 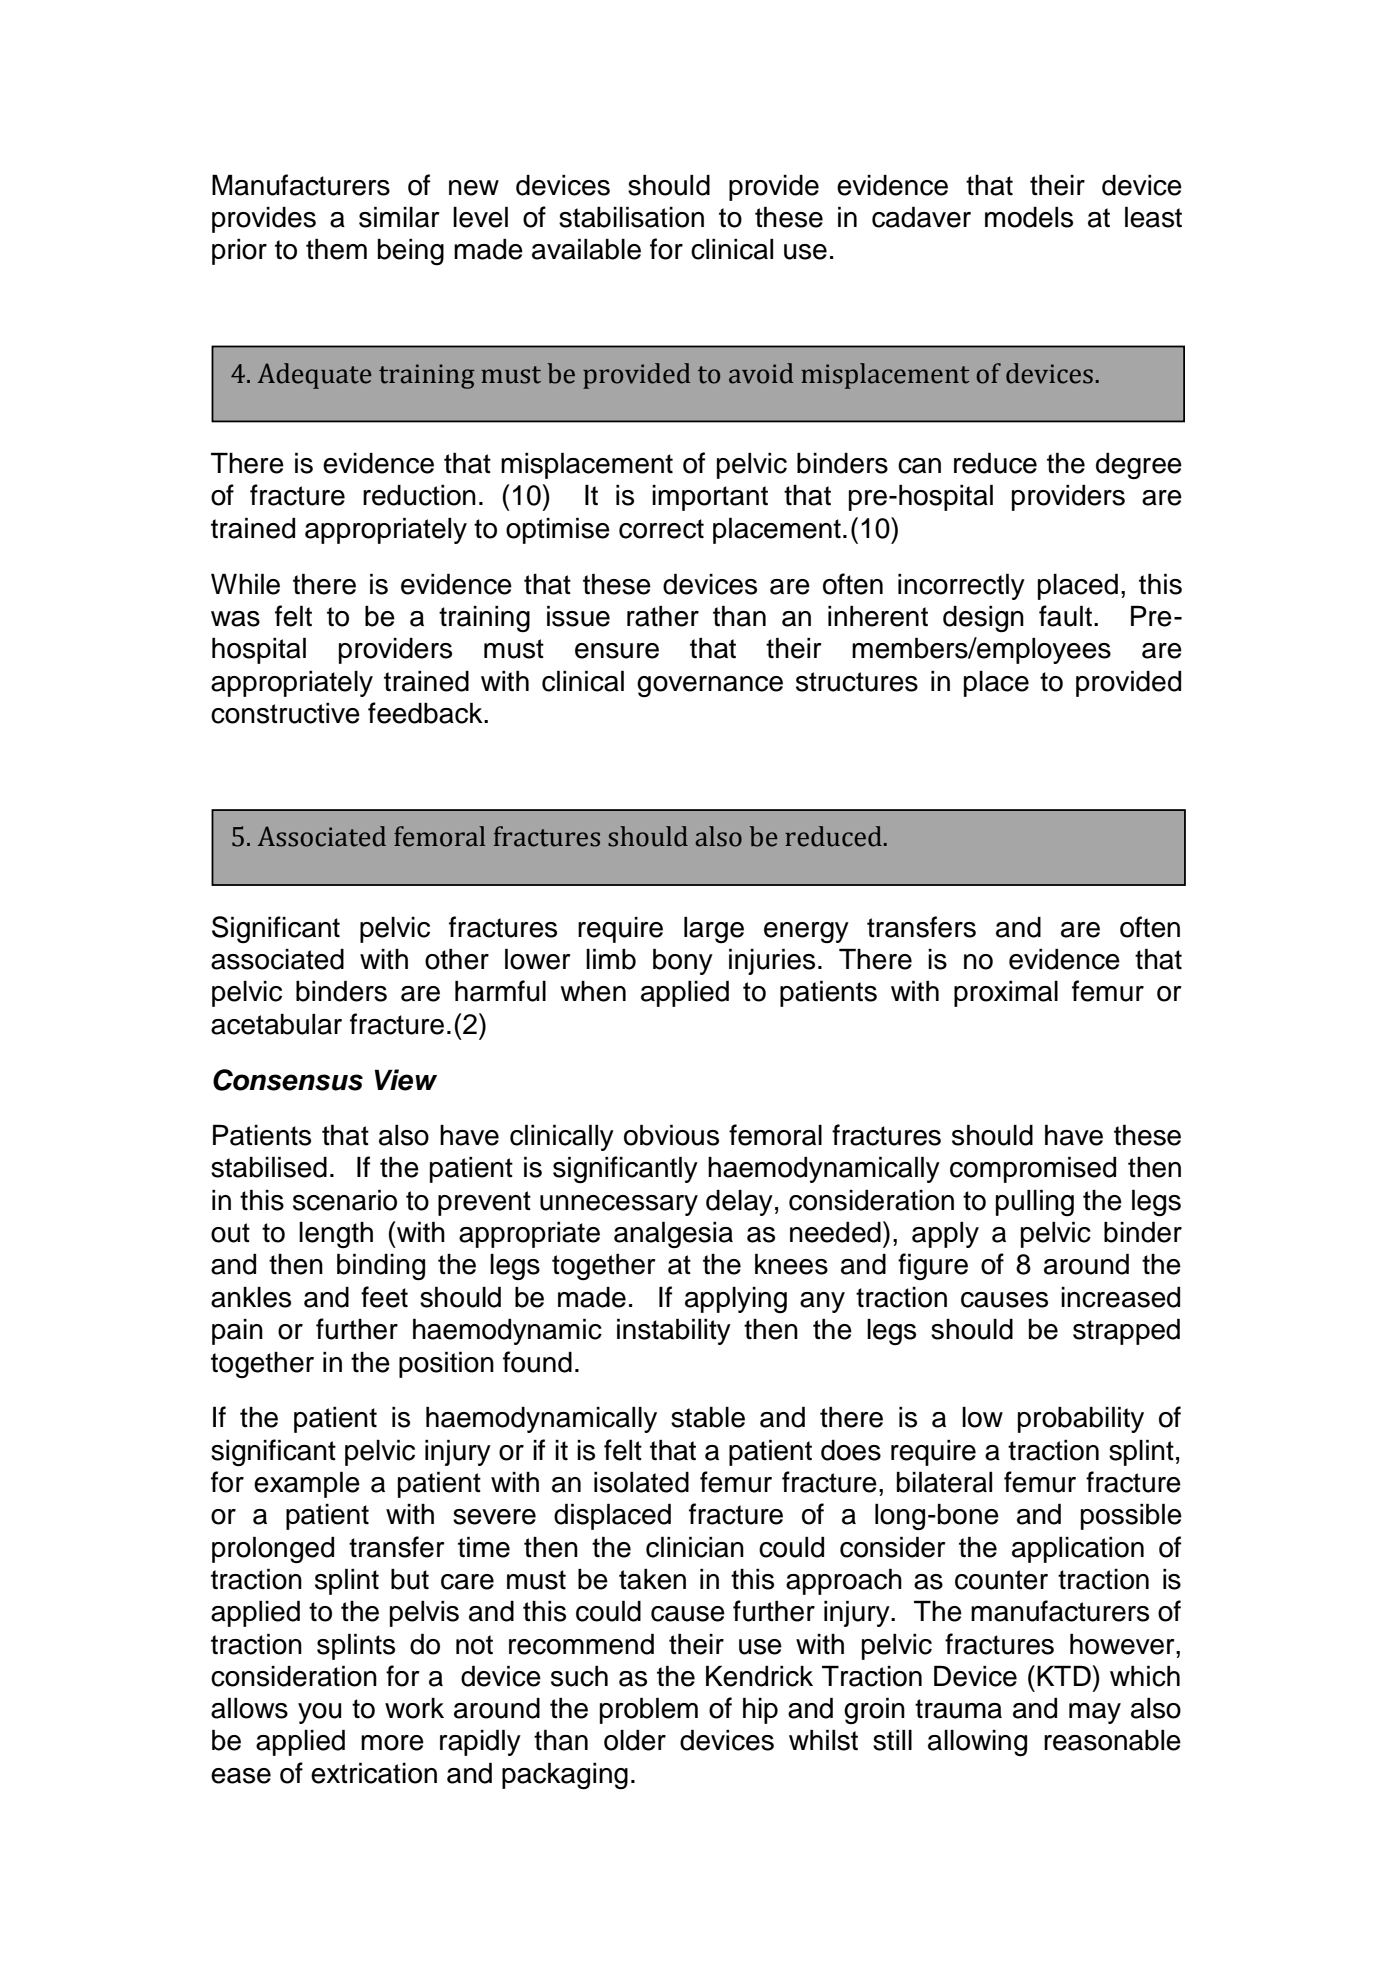 I want to click on models, so click(x=1029, y=217).
